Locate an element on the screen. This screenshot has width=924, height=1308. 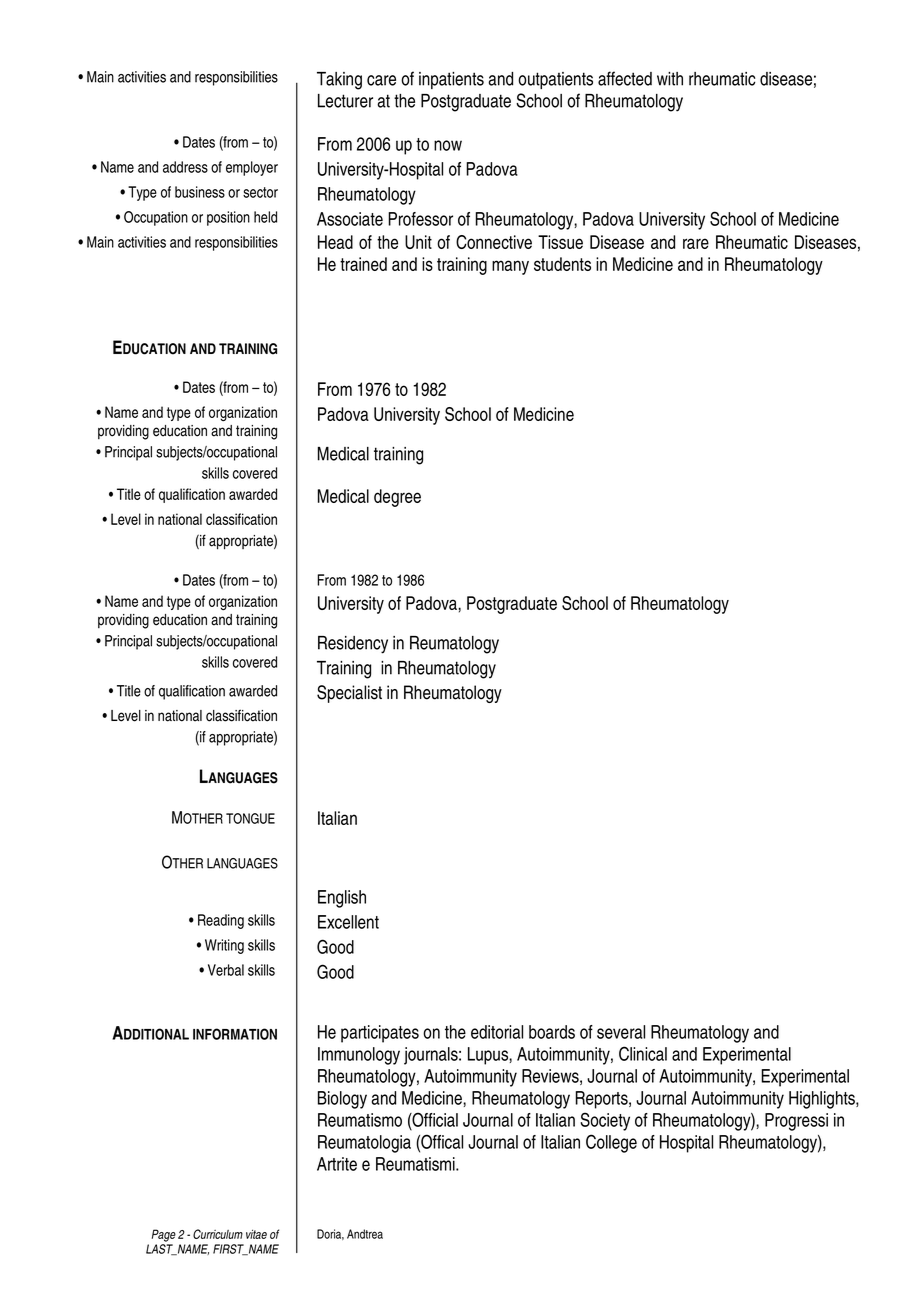
now is located at coordinates (448, 145).
